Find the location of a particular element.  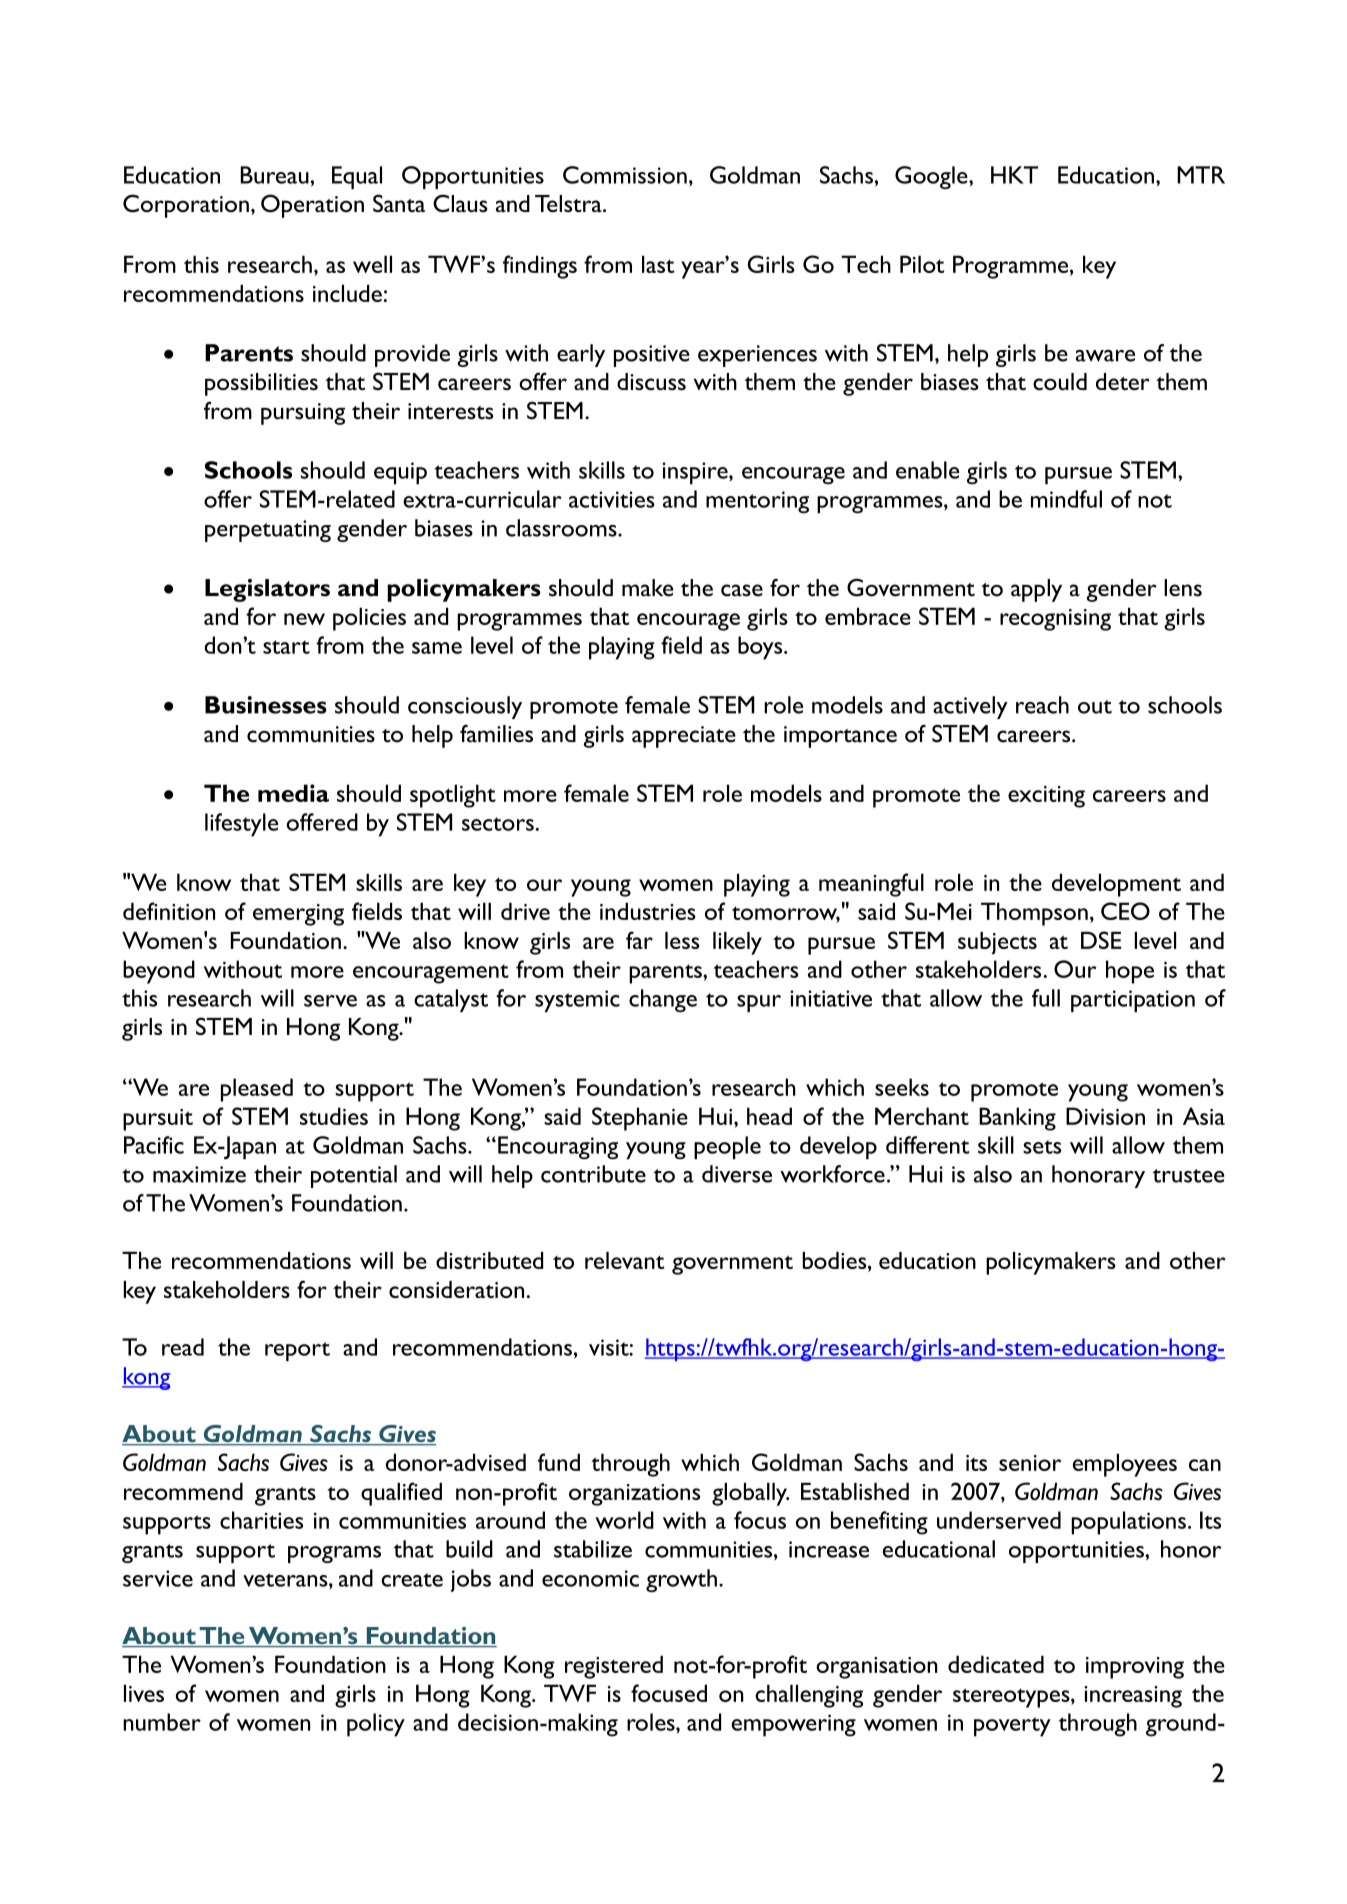

increasing is located at coordinates (1133, 1697).
